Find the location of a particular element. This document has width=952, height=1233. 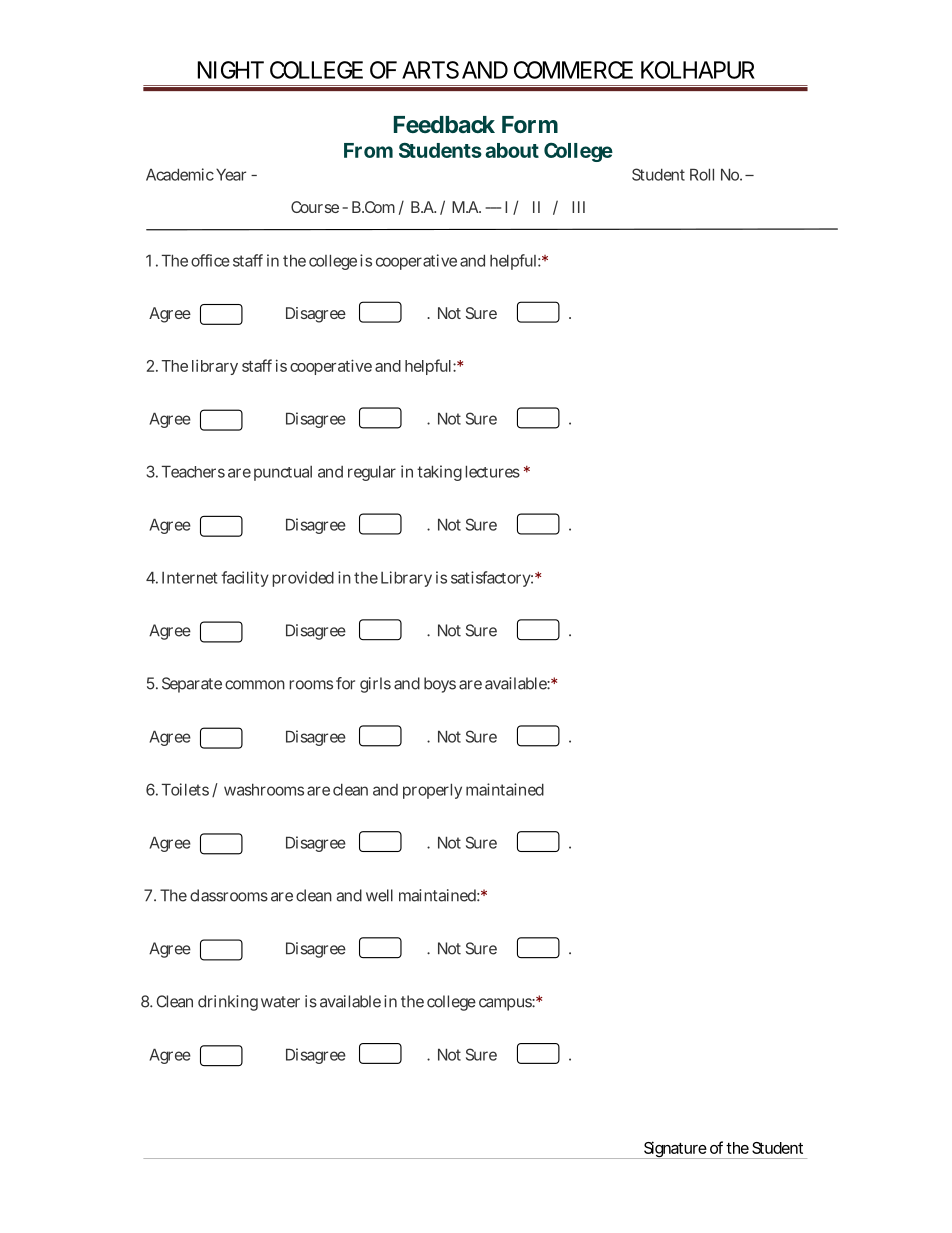

Feedback is located at coordinates (444, 124).
